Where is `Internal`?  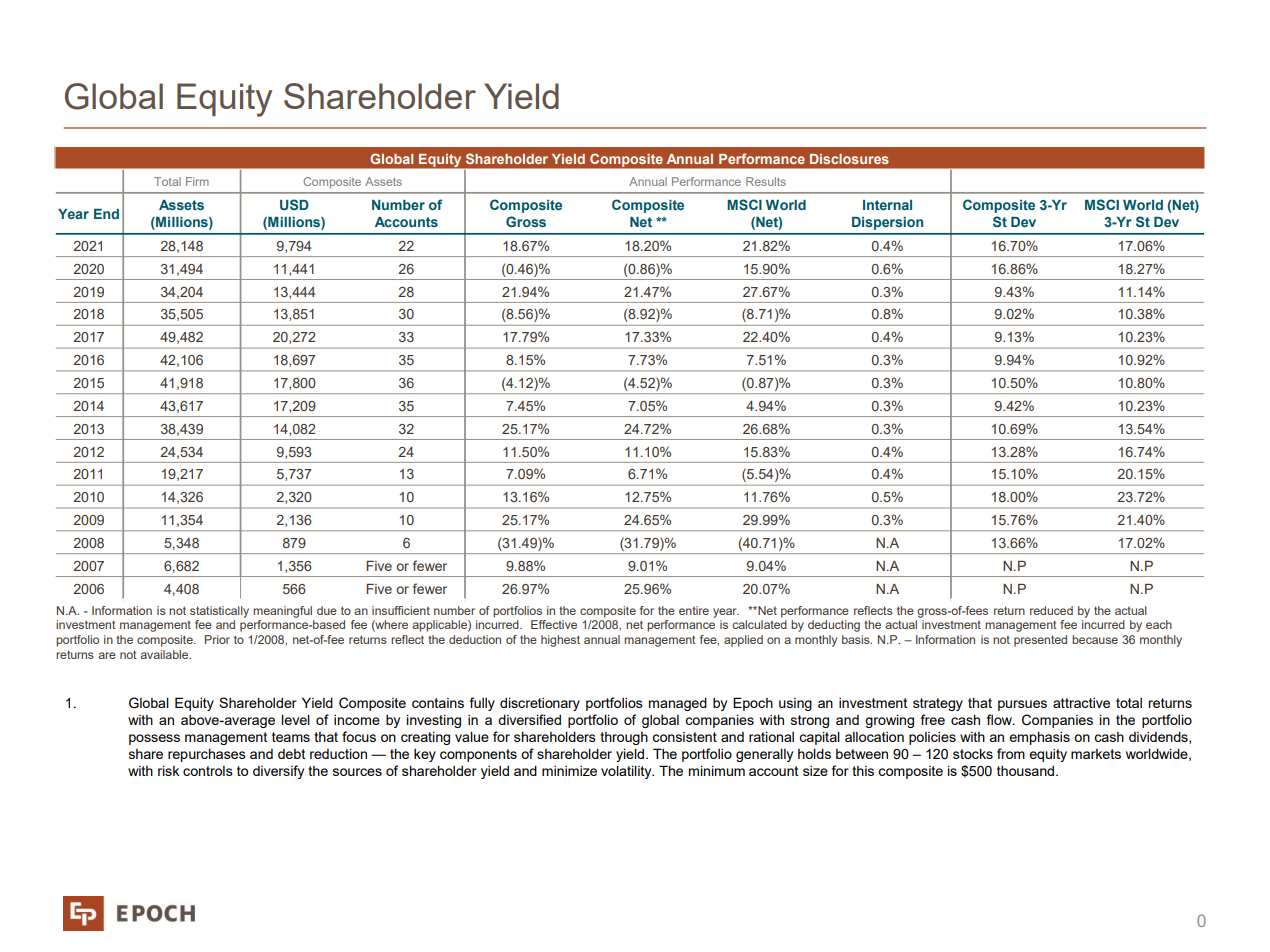
Internal is located at coordinates (887, 205).
